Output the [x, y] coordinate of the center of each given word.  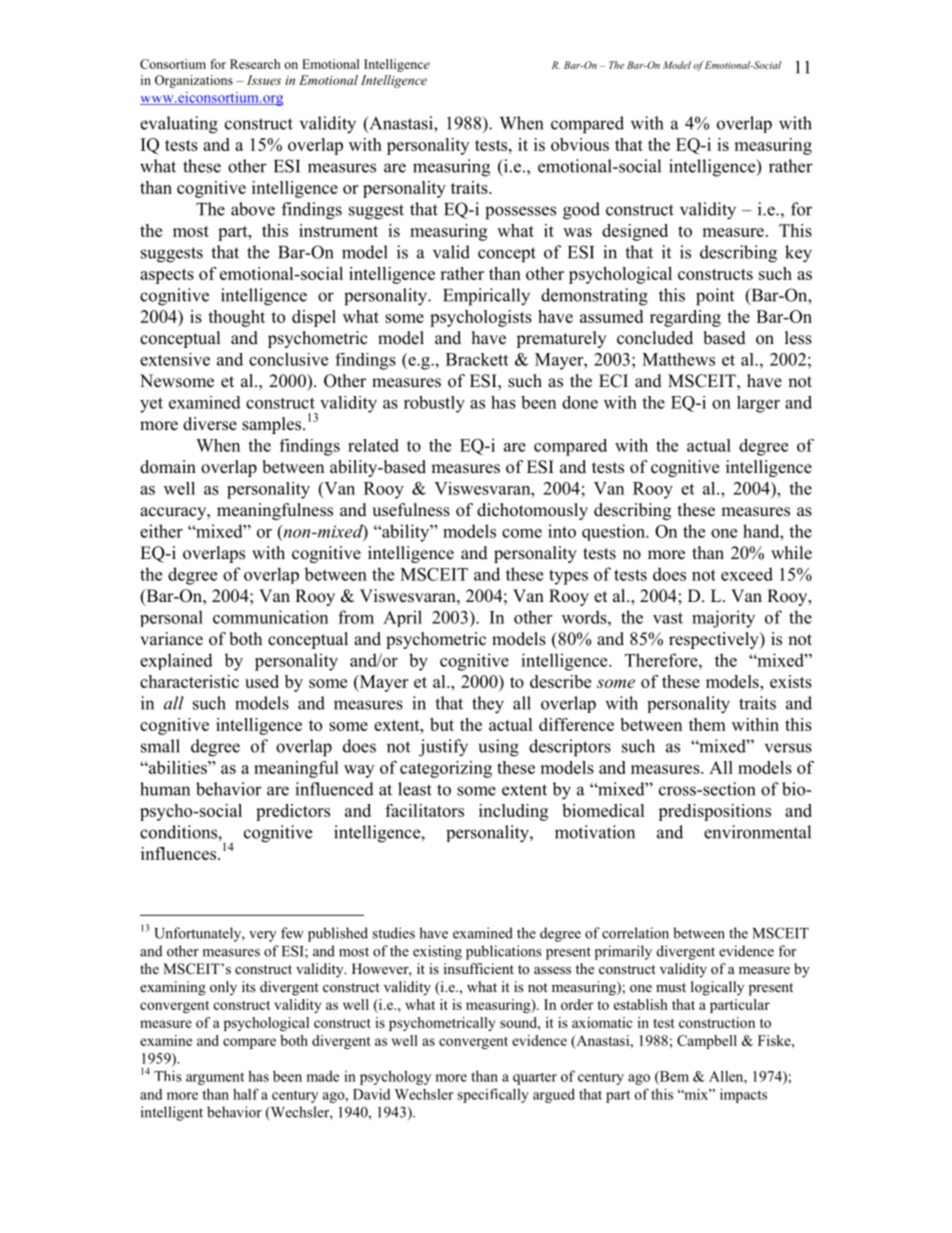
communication [270, 617]
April [402, 618]
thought [236, 318]
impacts [743, 1095]
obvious [580, 144]
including [513, 812]
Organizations [194, 81]
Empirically [486, 297]
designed [635, 232]
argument [215, 1078]
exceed [747, 574]
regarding [685, 318]
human [165, 789]
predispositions [714, 812]
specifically [493, 1095]
